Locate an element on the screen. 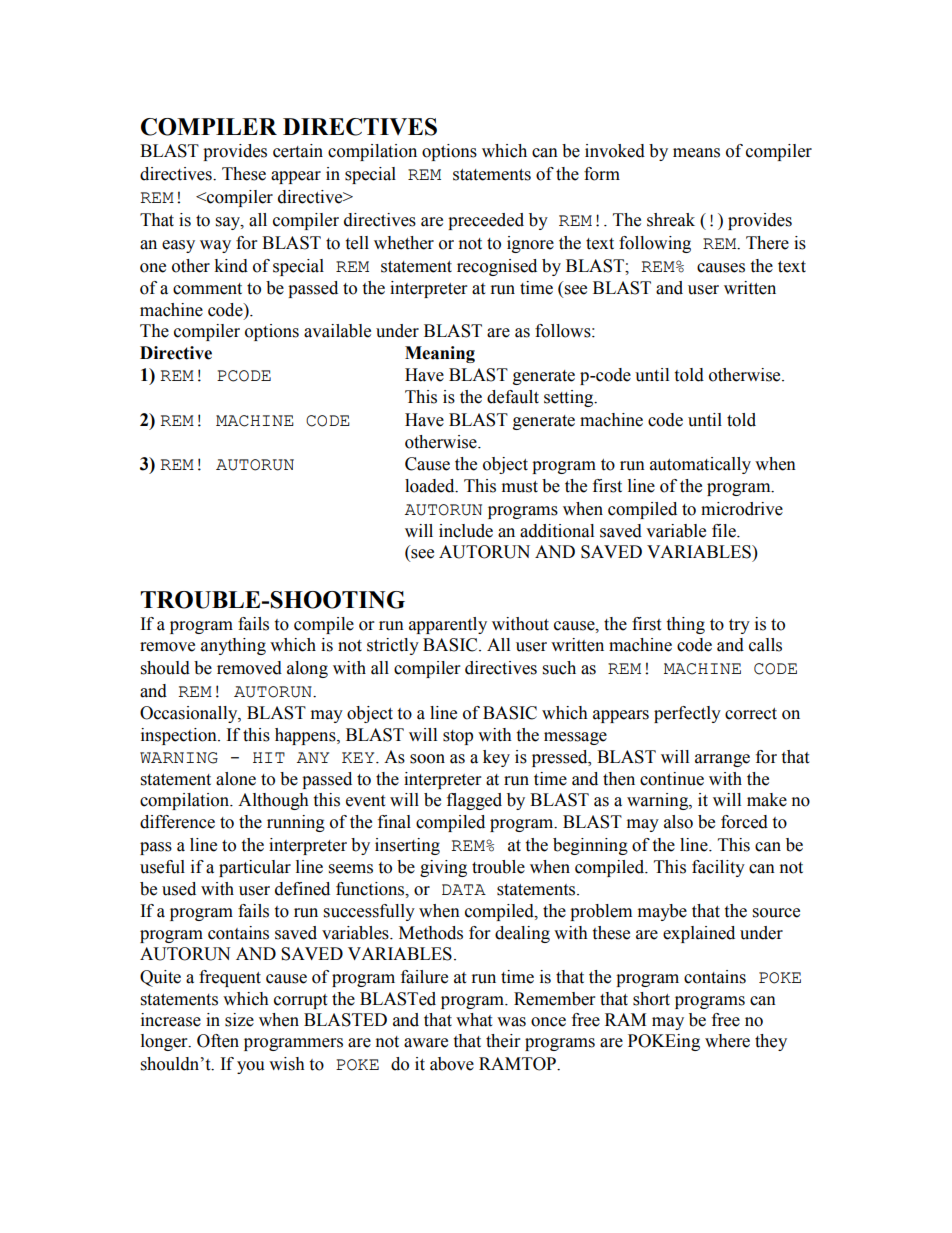 The height and width of the screenshot is (1233, 952). stop is located at coordinates (458, 737).
